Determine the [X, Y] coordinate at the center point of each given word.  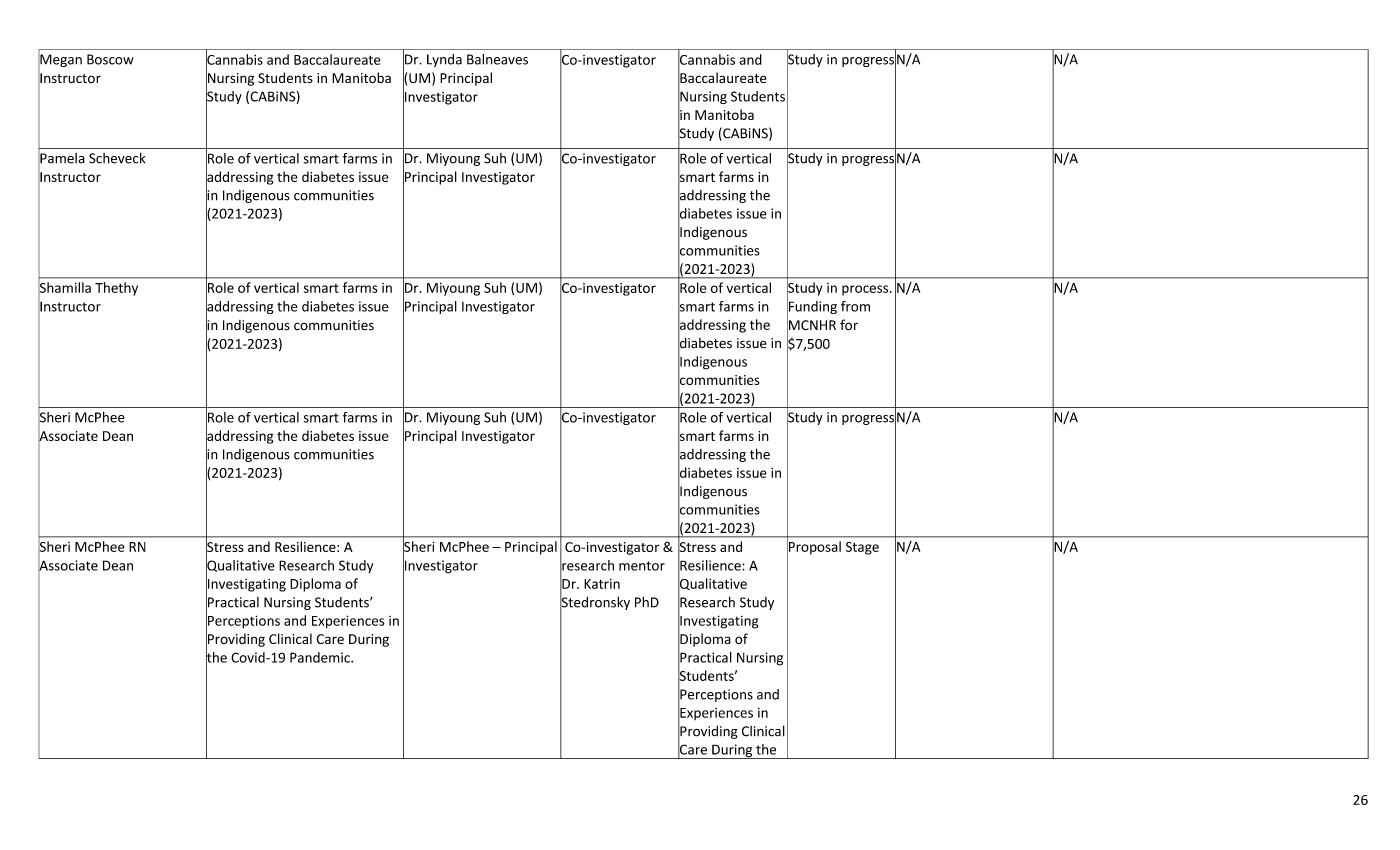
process [866, 290]
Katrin [602, 584]
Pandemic [321, 657]
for [849, 325]
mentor [642, 566]
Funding [812, 308]
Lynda [444, 60]
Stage [862, 548]
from [855, 306]
